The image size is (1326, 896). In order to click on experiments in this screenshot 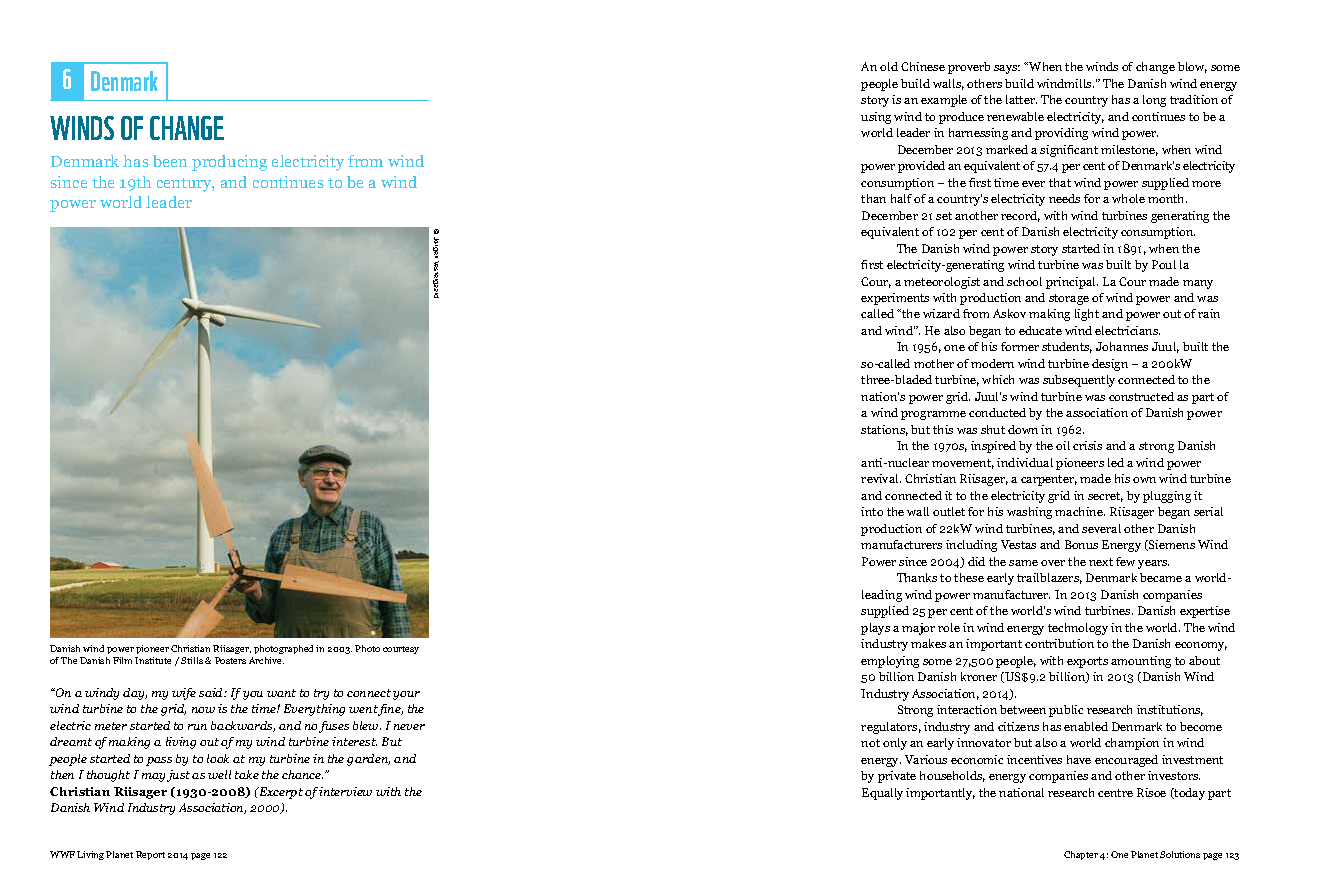, I will do `click(895, 299)`.
